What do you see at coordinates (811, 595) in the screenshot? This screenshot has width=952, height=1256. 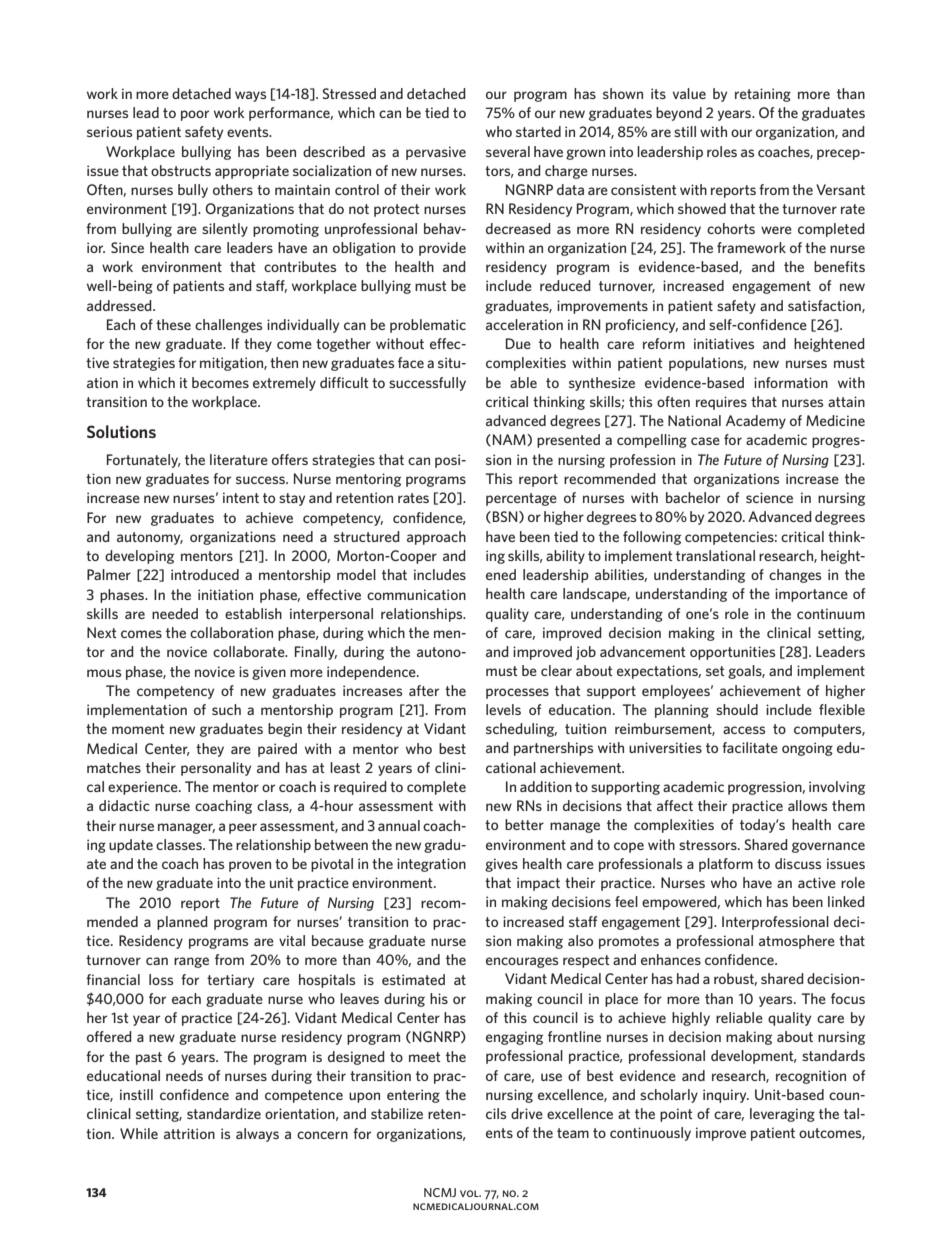 I see `importance` at bounding box center [811, 595].
